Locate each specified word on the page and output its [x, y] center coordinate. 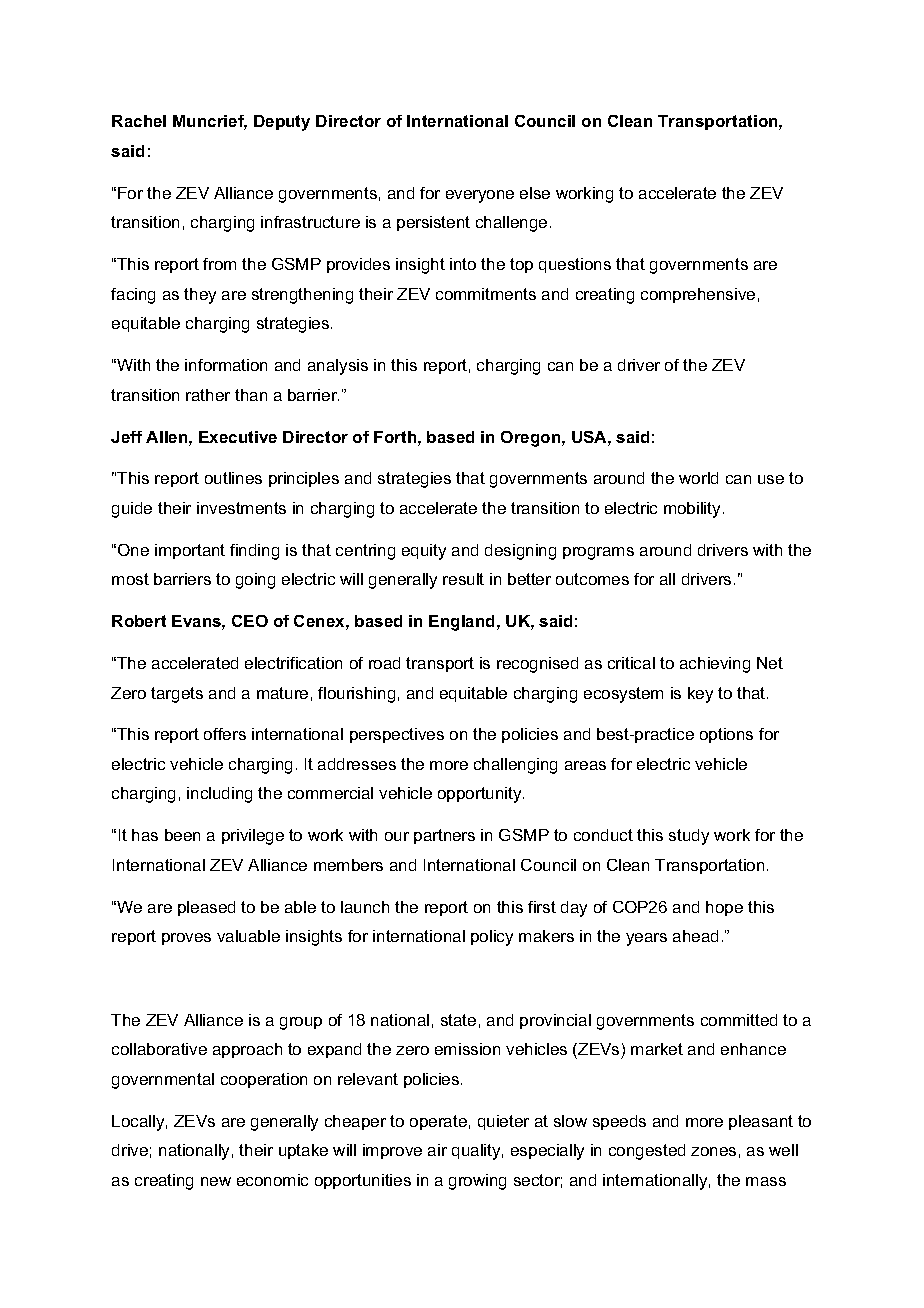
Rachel [139, 121]
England [461, 623]
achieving [715, 665]
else [535, 193]
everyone [480, 196]
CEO [250, 621]
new [216, 1181]
